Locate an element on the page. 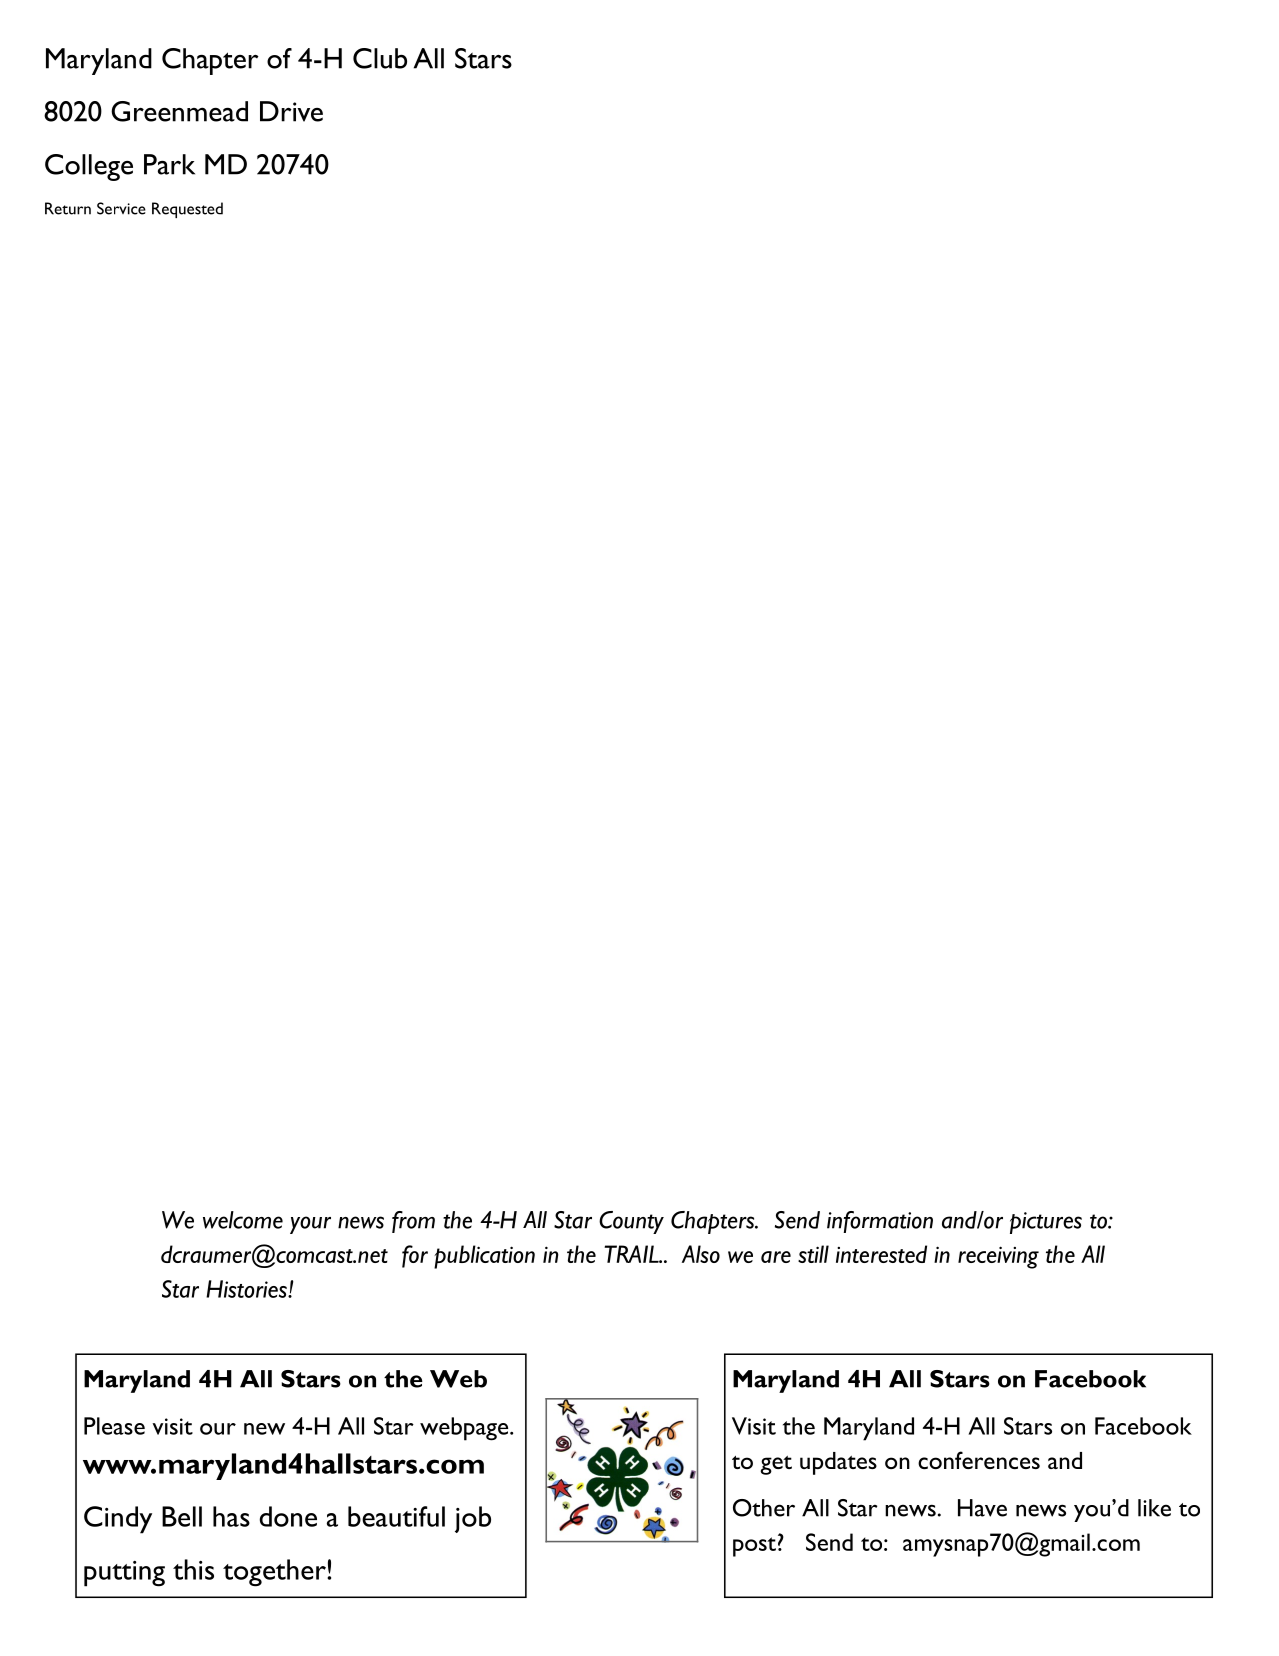  Service is located at coordinates (121, 208).
